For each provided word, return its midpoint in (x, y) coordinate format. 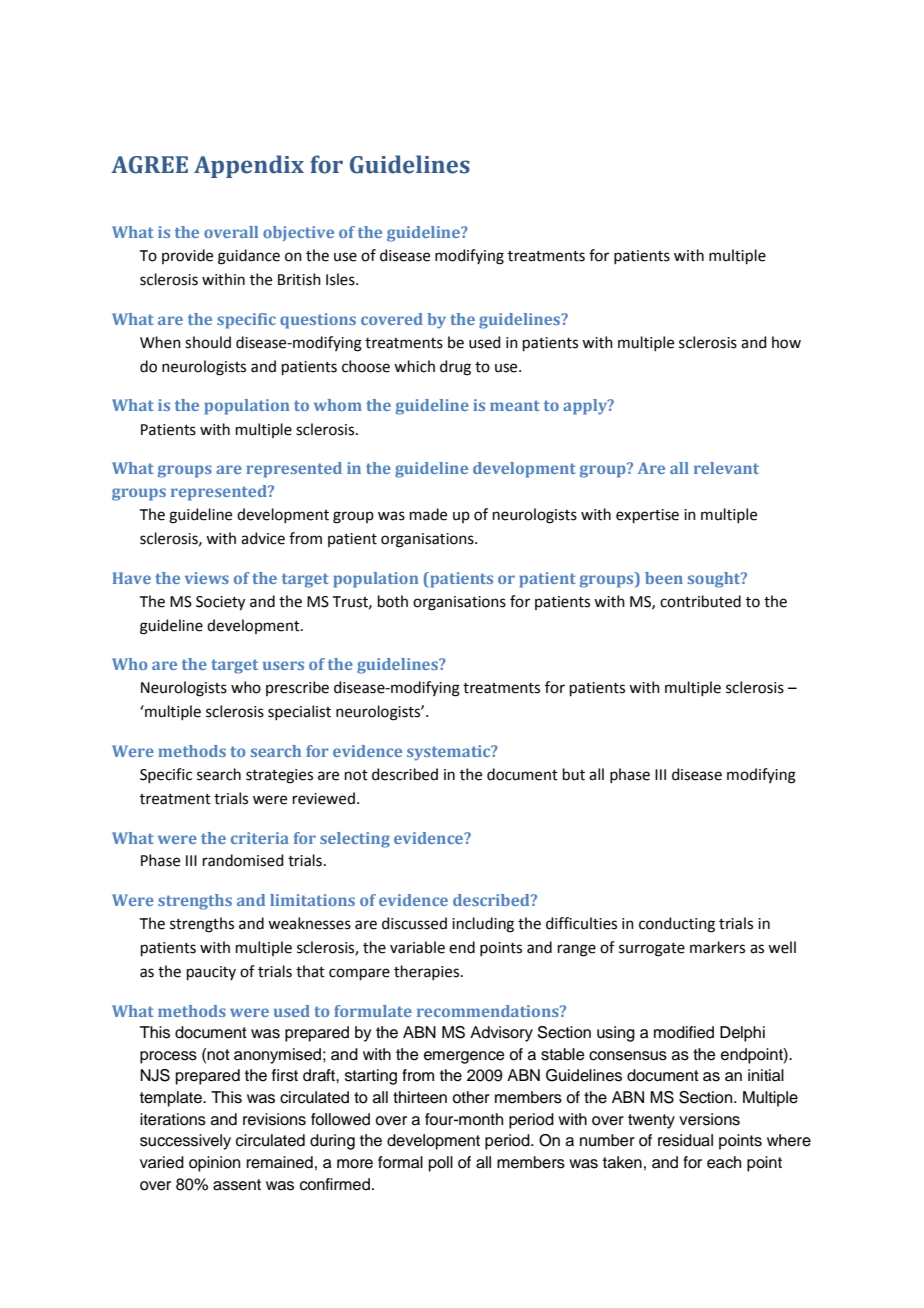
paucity (211, 973)
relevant (726, 468)
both (393, 601)
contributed (700, 601)
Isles (341, 279)
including (483, 925)
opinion (214, 1164)
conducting (677, 925)
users (283, 665)
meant (515, 405)
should (208, 342)
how (786, 342)
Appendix (249, 166)
